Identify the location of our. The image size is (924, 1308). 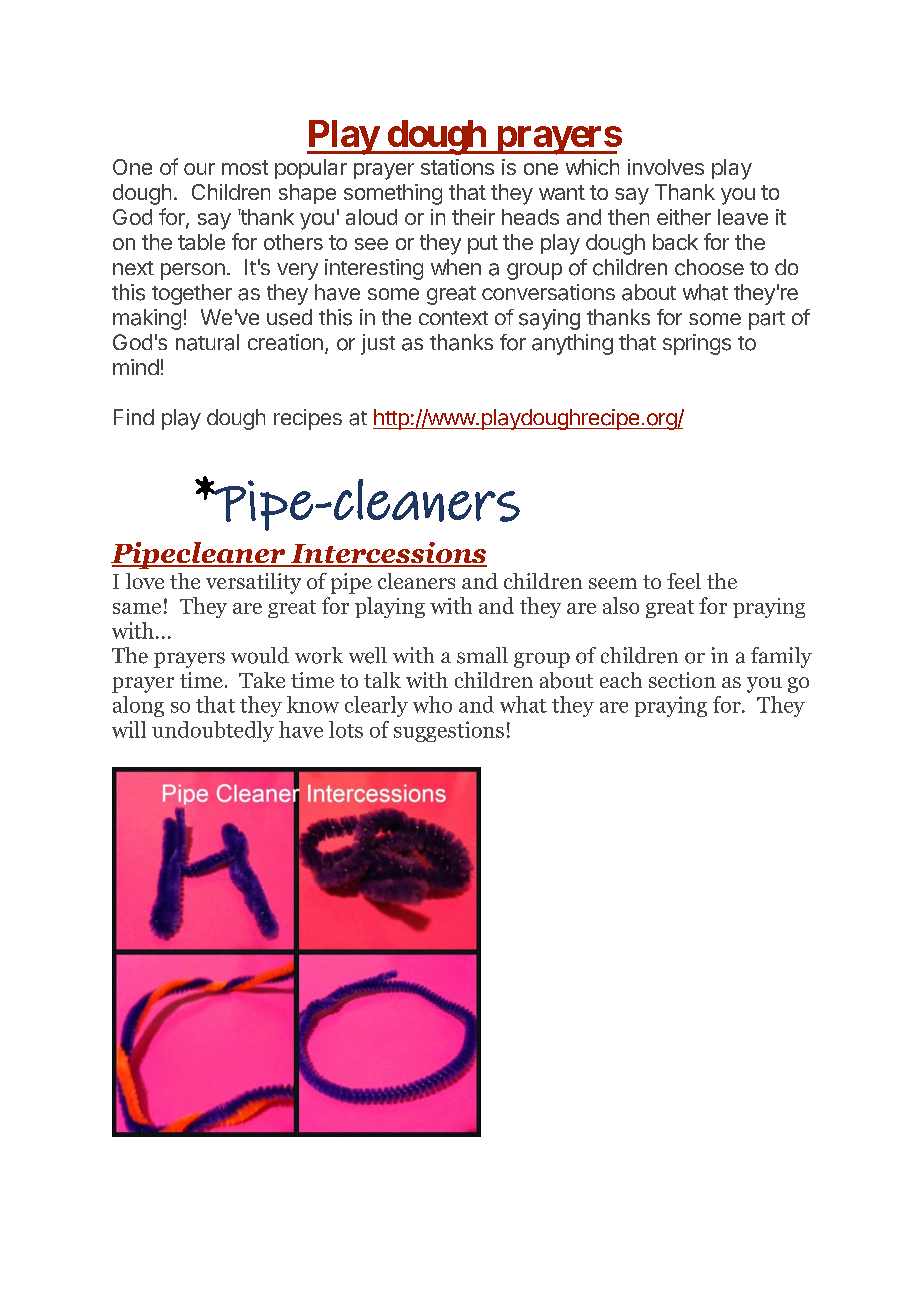
(199, 169).
